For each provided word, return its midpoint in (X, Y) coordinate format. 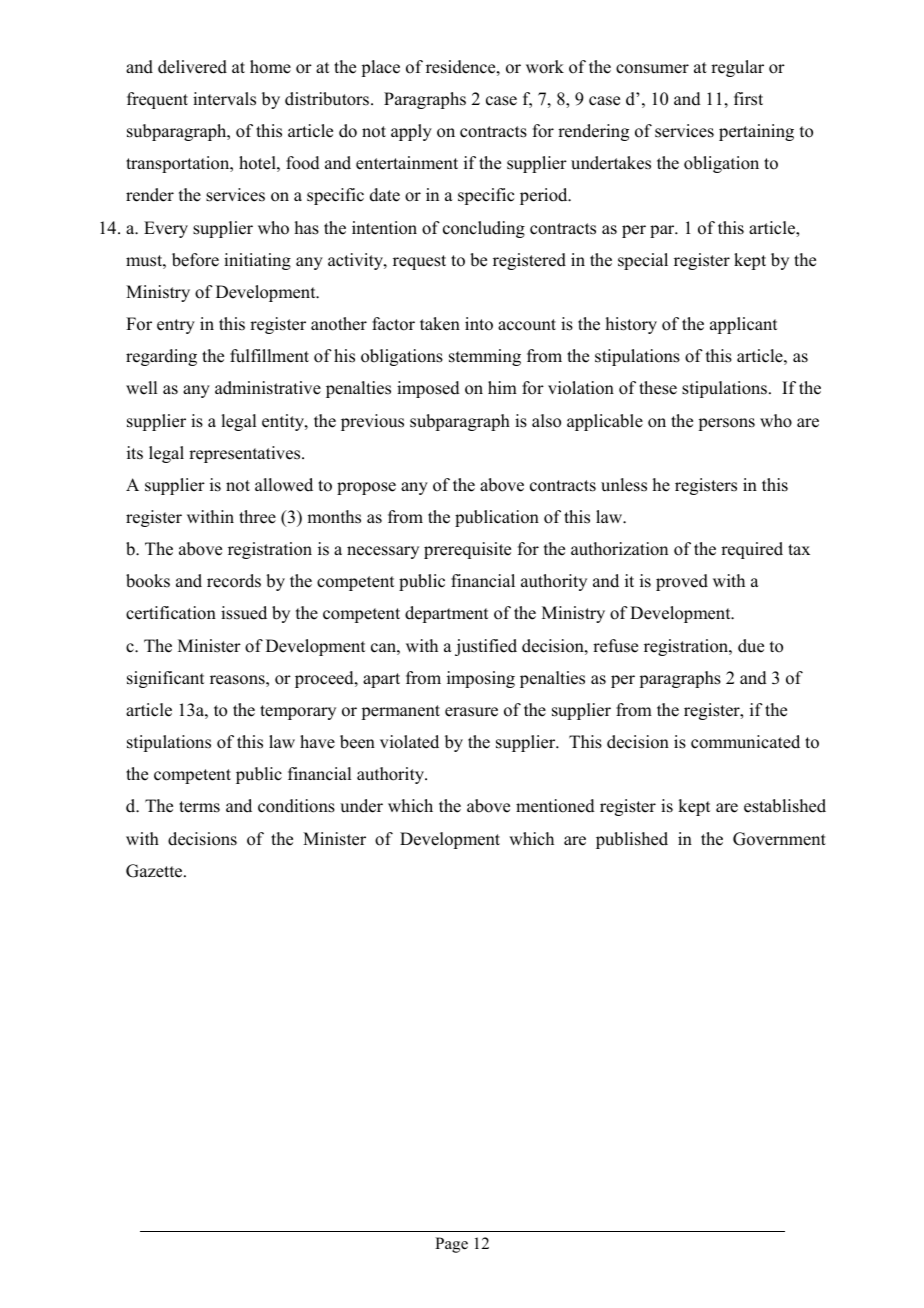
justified (486, 647)
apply (411, 132)
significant (165, 679)
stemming (485, 357)
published (632, 840)
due (751, 646)
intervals (224, 99)
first (748, 99)
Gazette (155, 871)
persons (726, 424)
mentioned (555, 806)
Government (779, 839)
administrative (268, 388)
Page (451, 1245)
